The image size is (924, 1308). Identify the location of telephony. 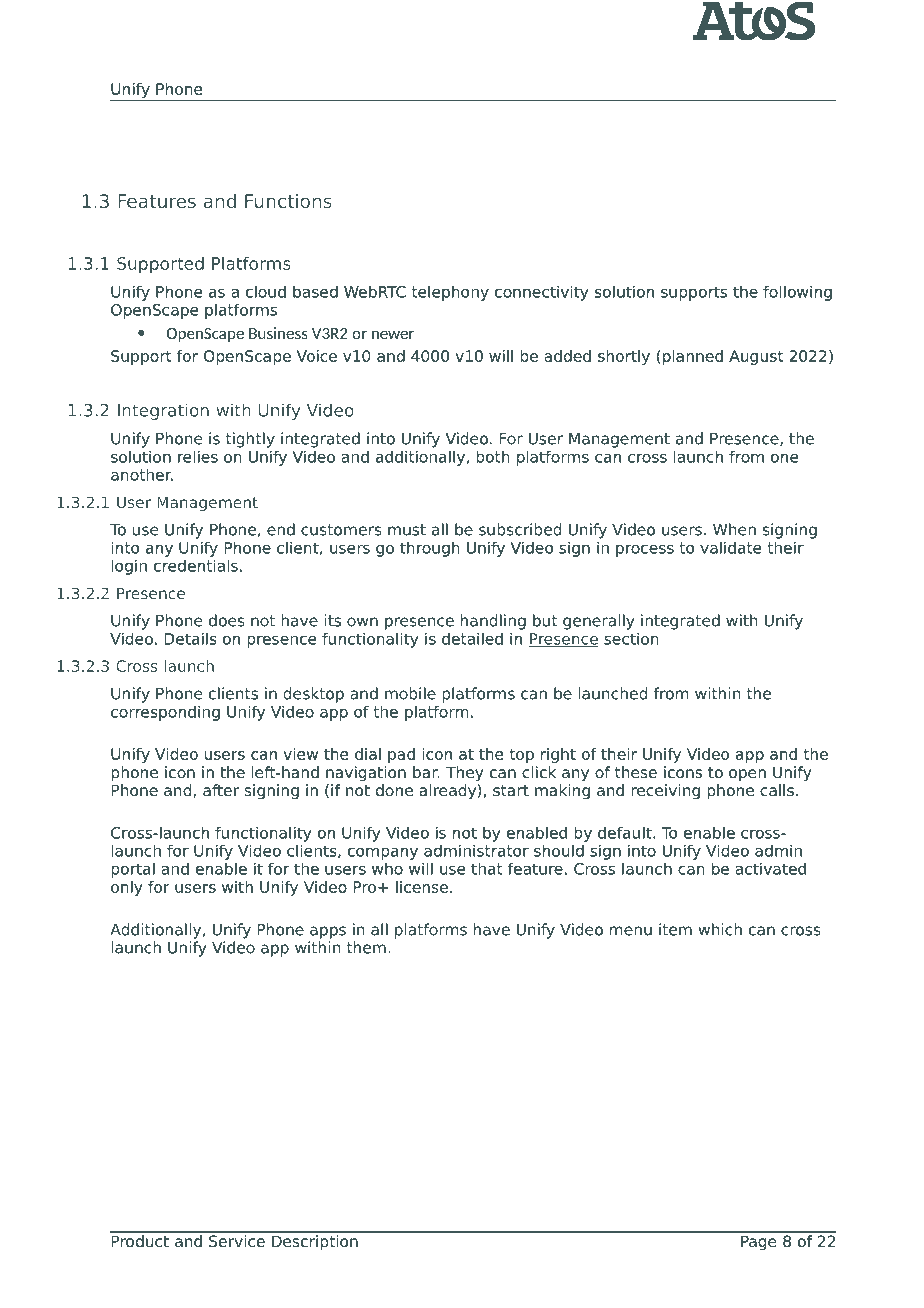
(450, 293).
